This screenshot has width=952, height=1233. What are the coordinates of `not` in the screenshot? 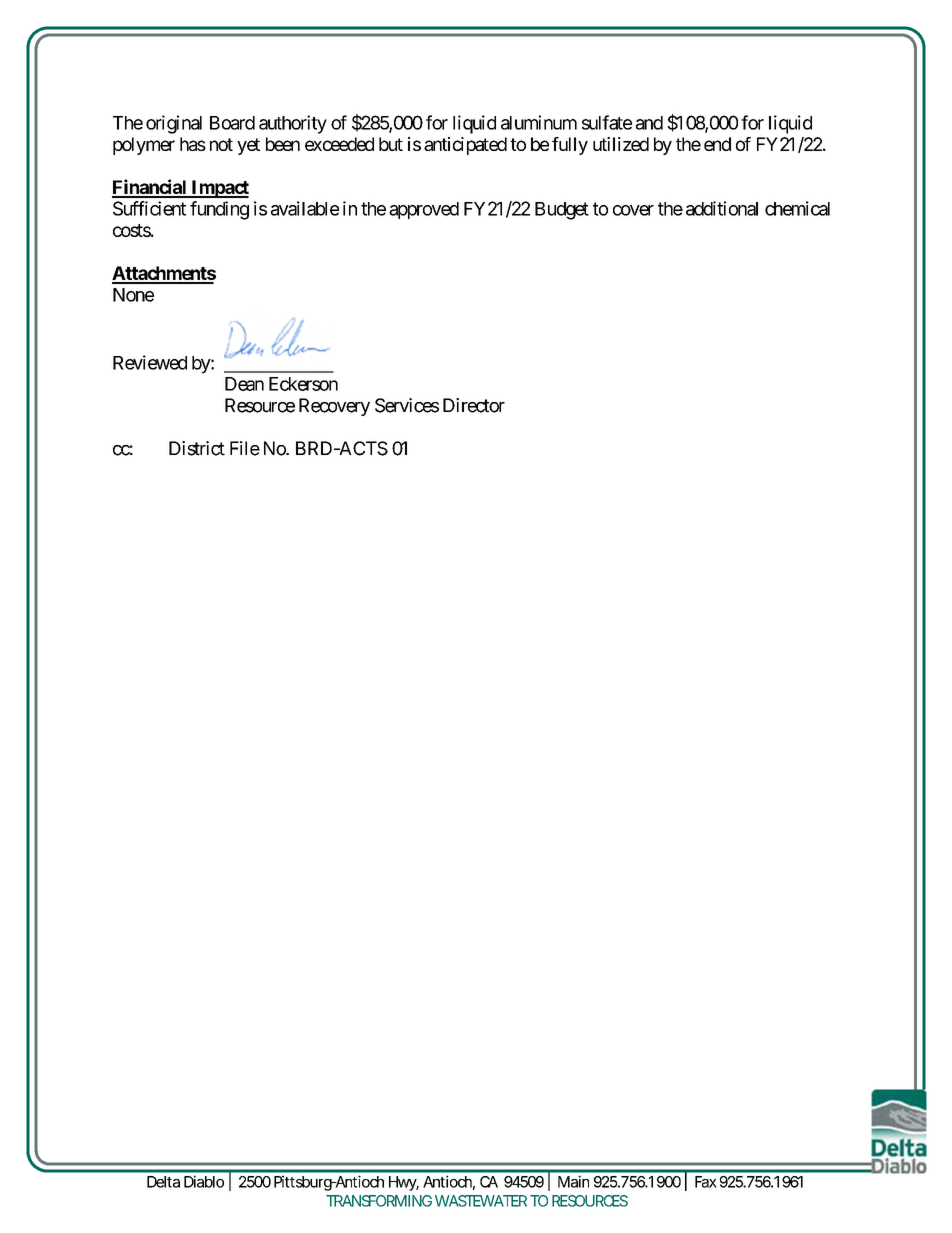 It's located at (221, 144).
